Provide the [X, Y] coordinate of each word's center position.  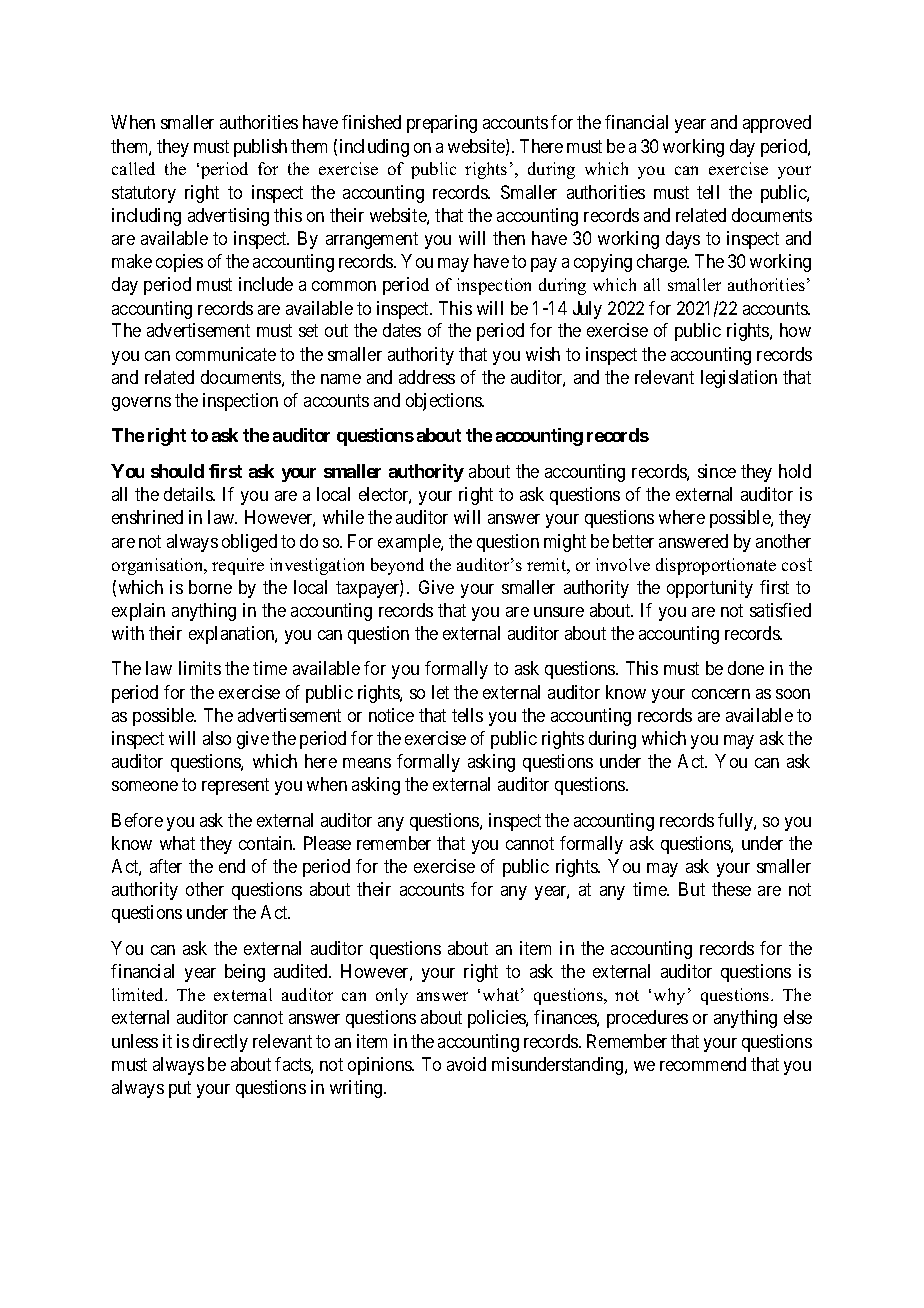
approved [777, 124]
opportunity [710, 589]
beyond [397, 566]
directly [220, 1043]
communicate [226, 354]
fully [736, 822]
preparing [442, 124]
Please [327, 843]
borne [210, 587]
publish [260, 148]
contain [267, 843]
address [427, 377]
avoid [466, 1064]
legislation [739, 379]
